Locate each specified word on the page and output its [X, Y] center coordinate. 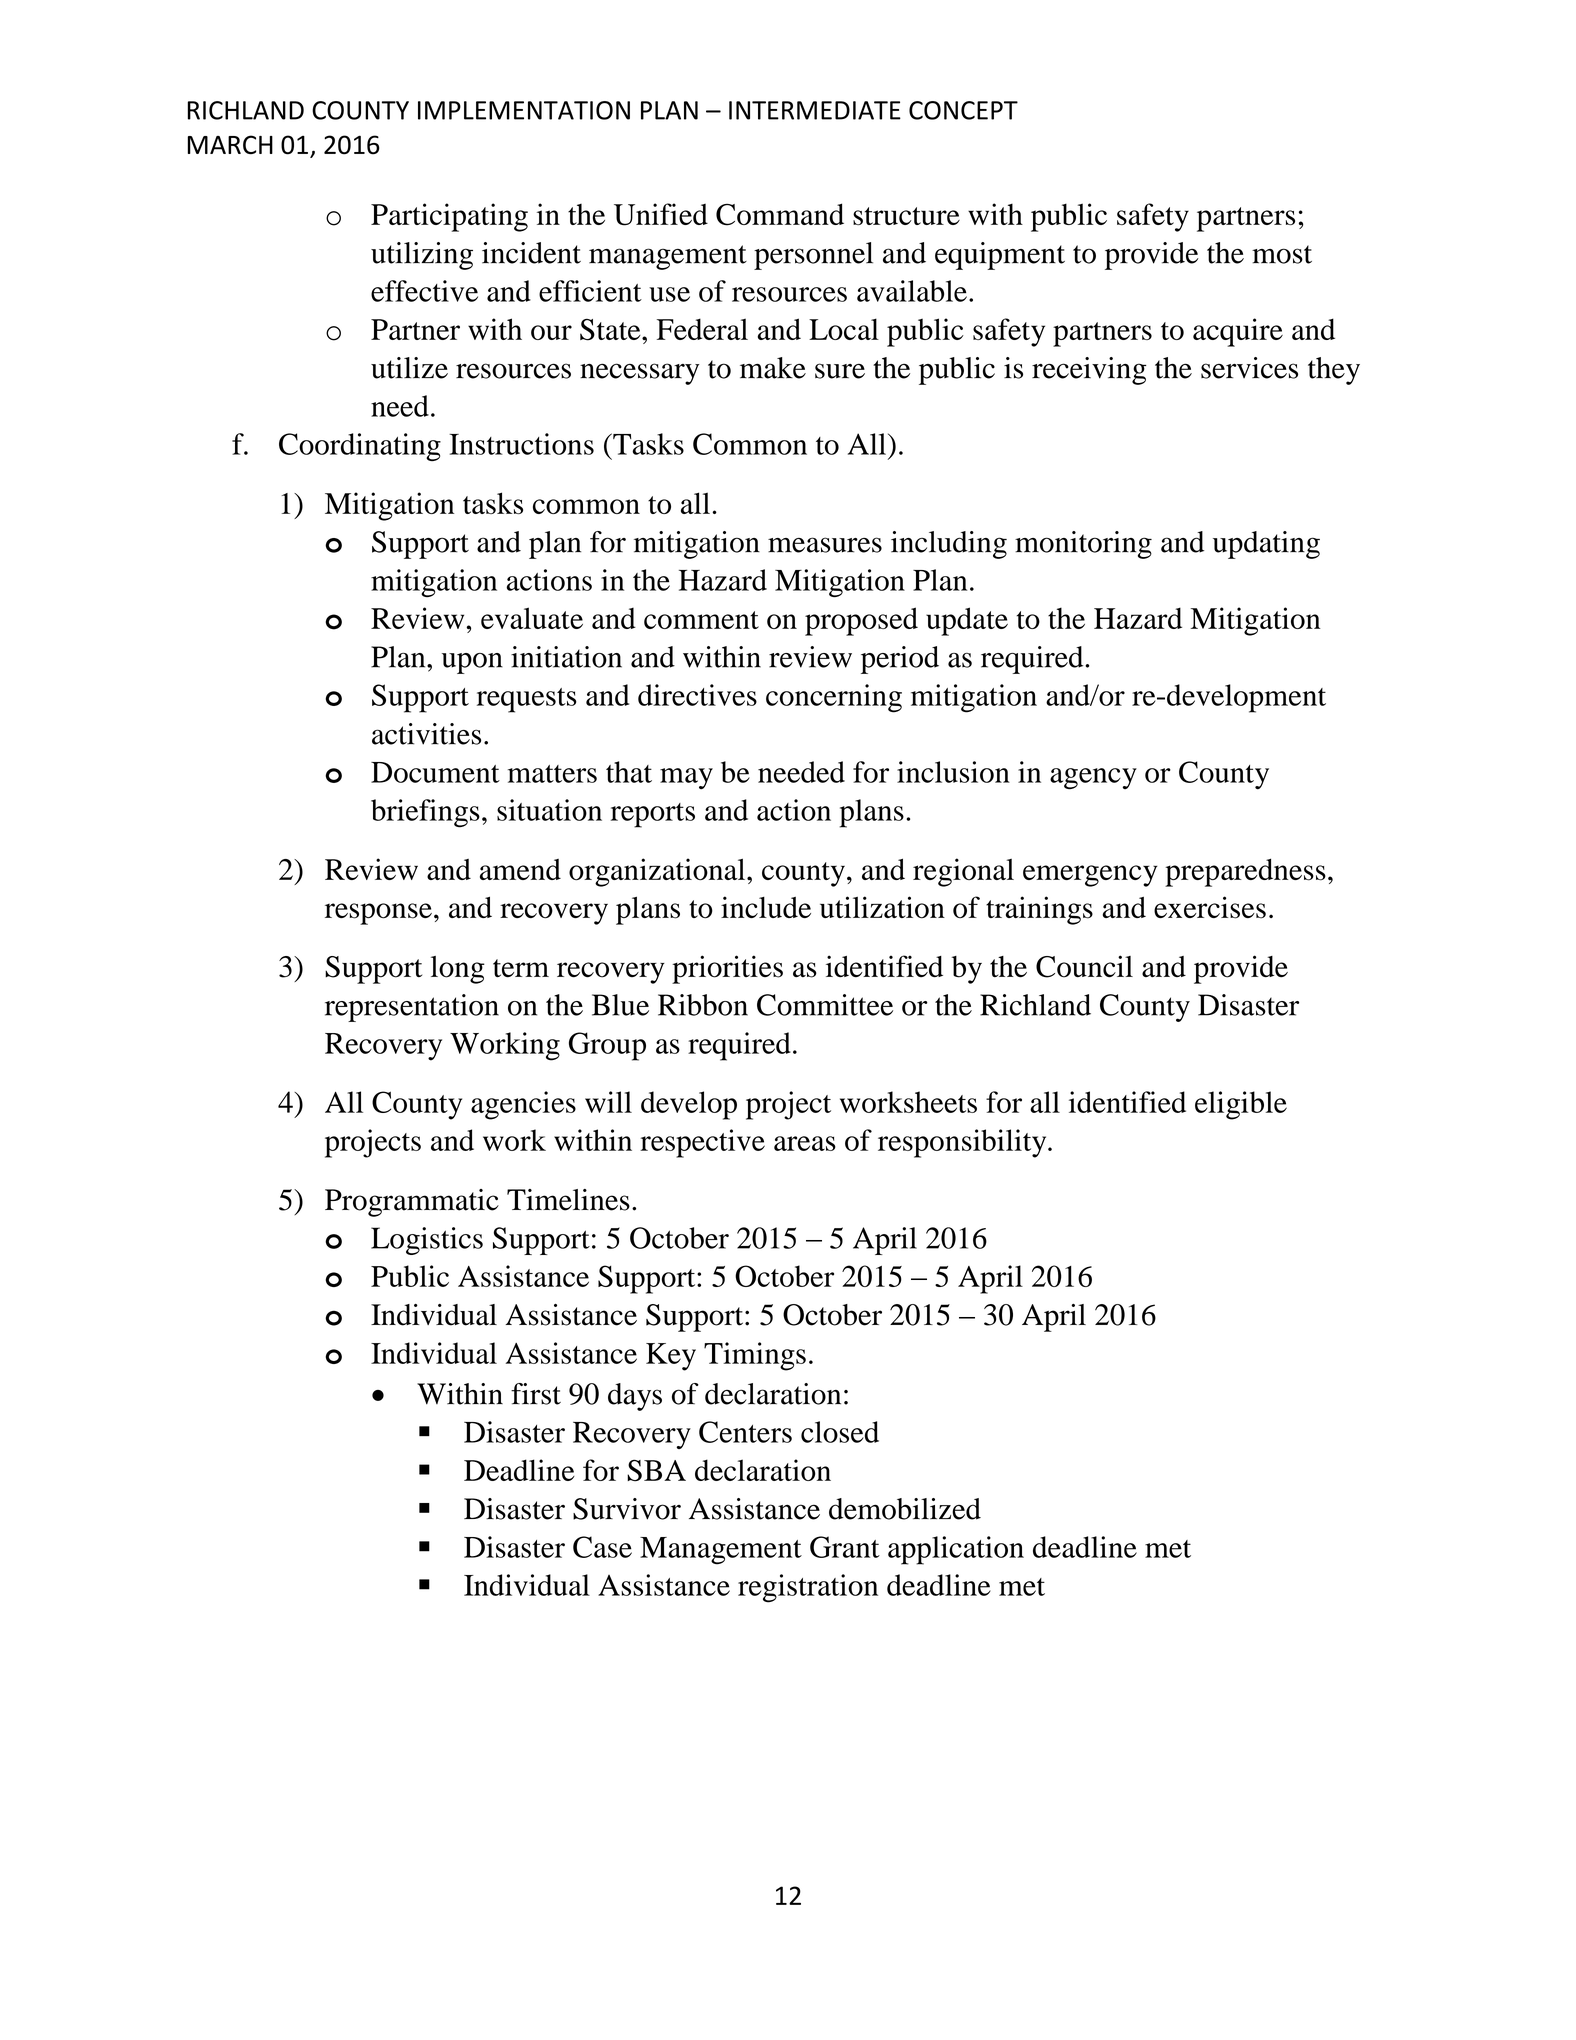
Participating [449, 217]
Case [602, 1547]
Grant [845, 1547]
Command [780, 214]
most [1282, 254]
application [956, 1550]
